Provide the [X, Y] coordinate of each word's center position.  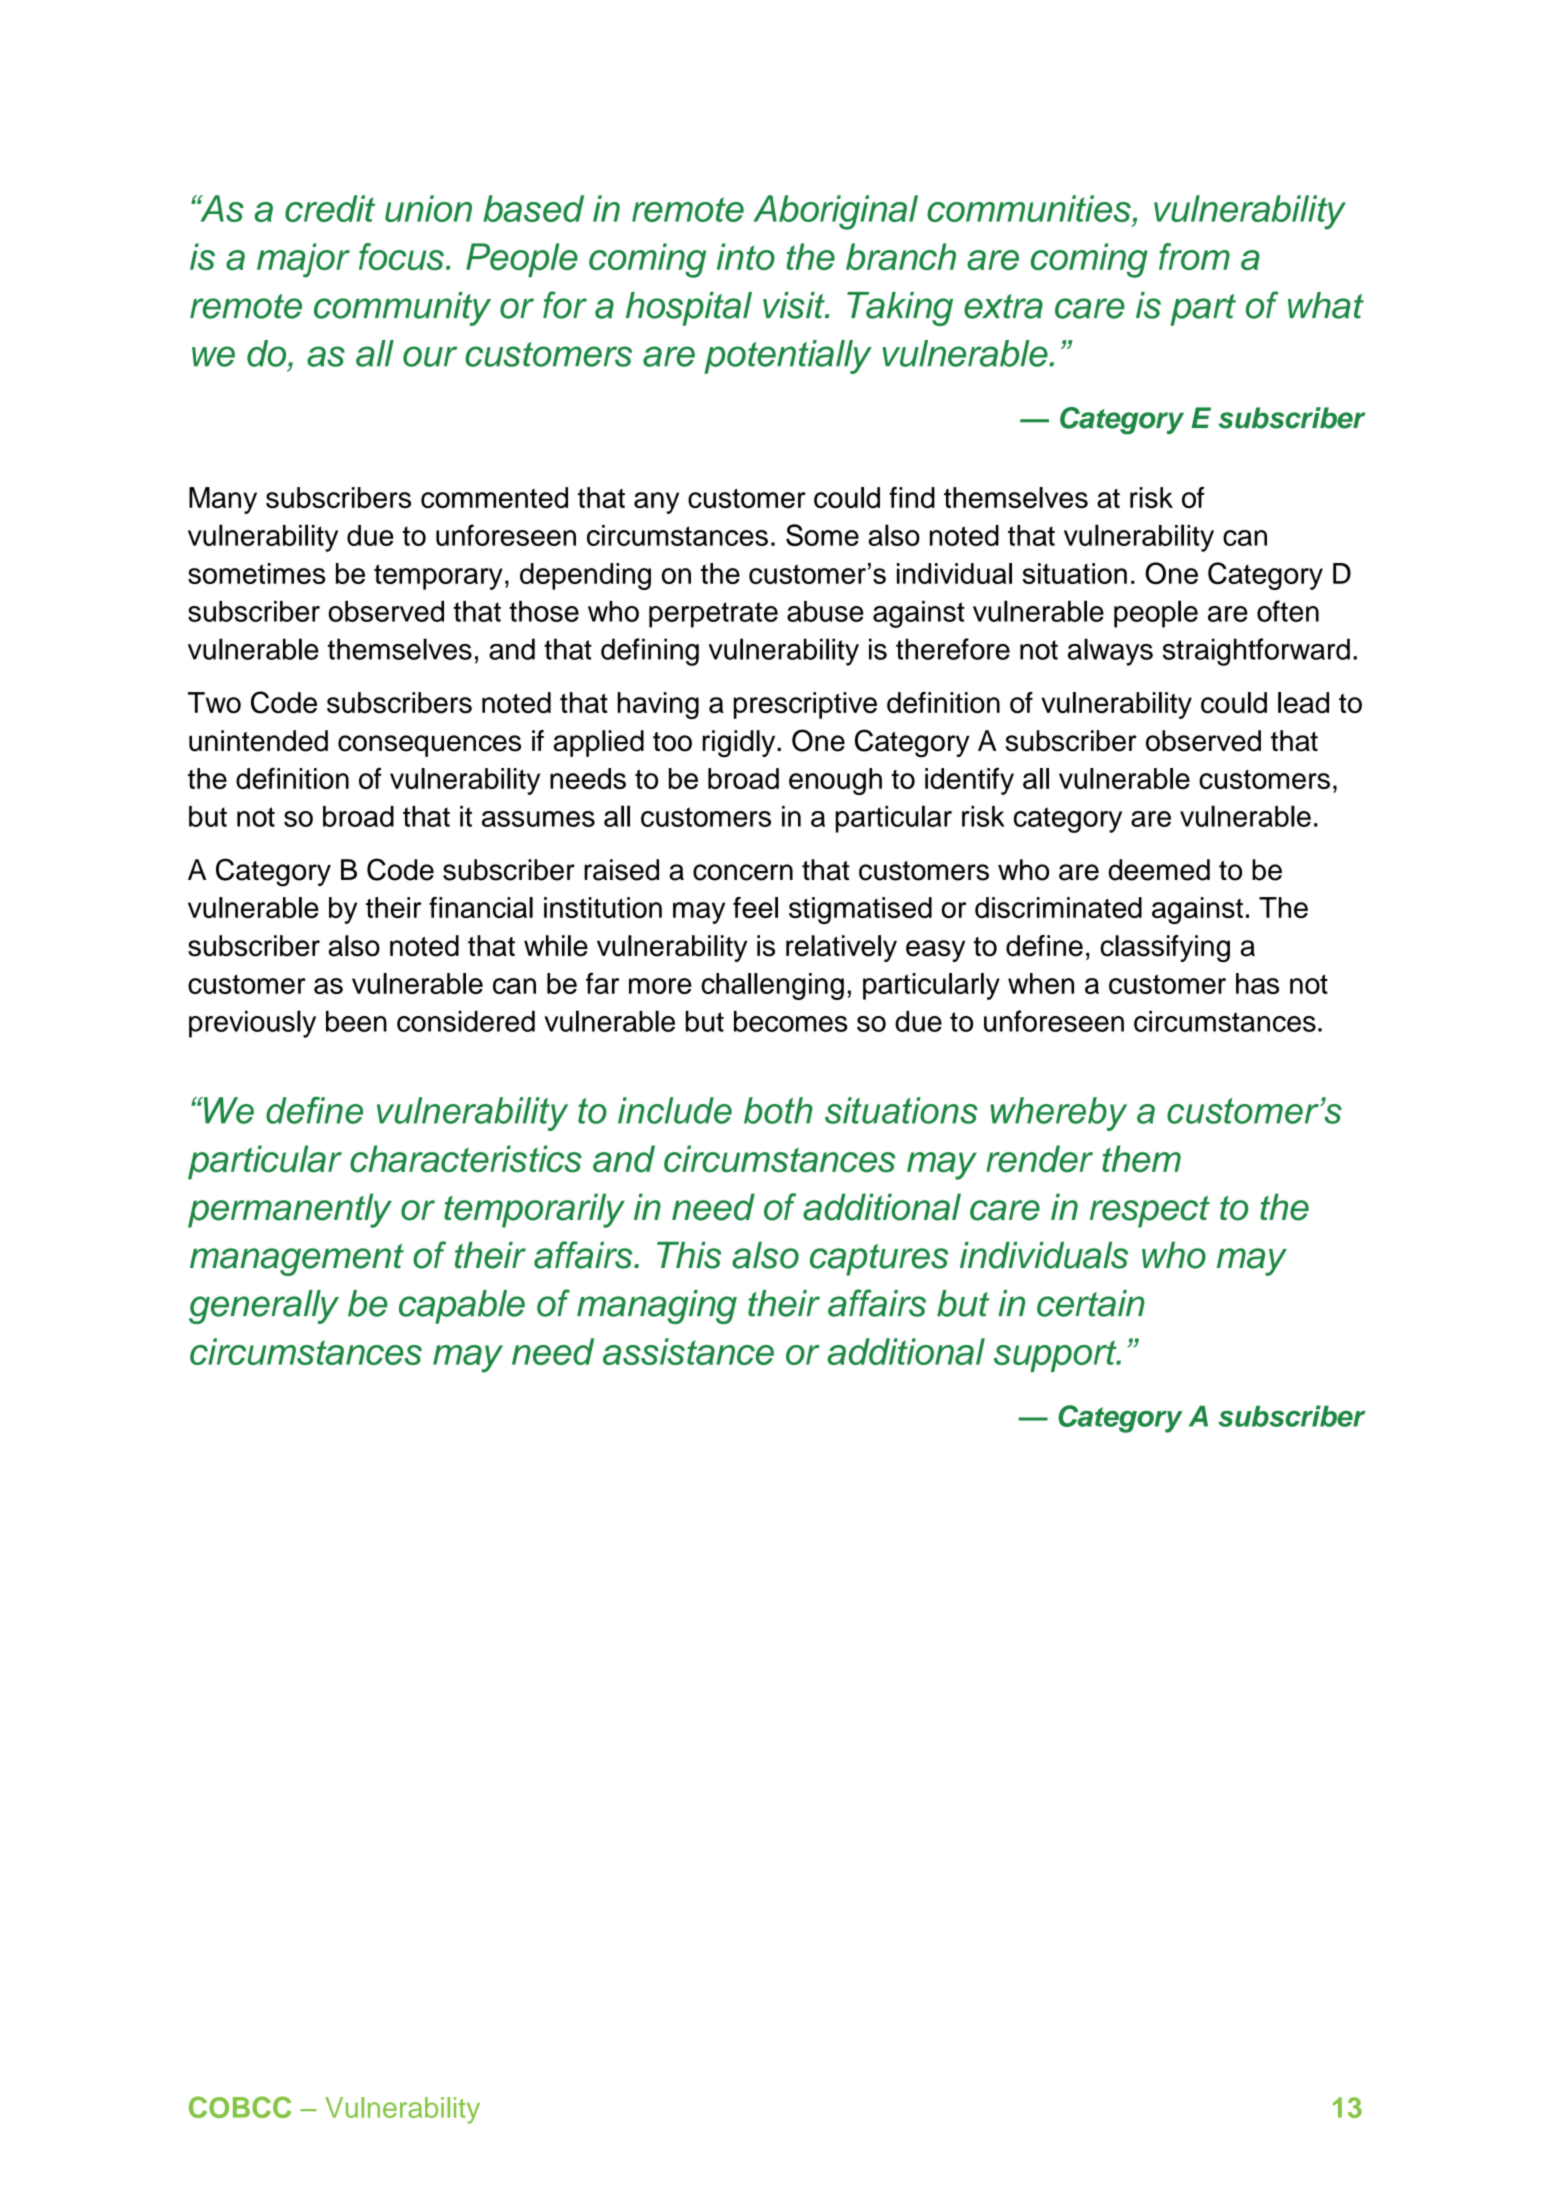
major [303, 260]
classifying [1165, 948]
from [1194, 256]
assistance [688, 1351]
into [746, 256]
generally [264, 1307]
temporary [438, 577]
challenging [772, 986]
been [356, 1021]
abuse [825, 611]
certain [1091, 1303]
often [1288, 611]
